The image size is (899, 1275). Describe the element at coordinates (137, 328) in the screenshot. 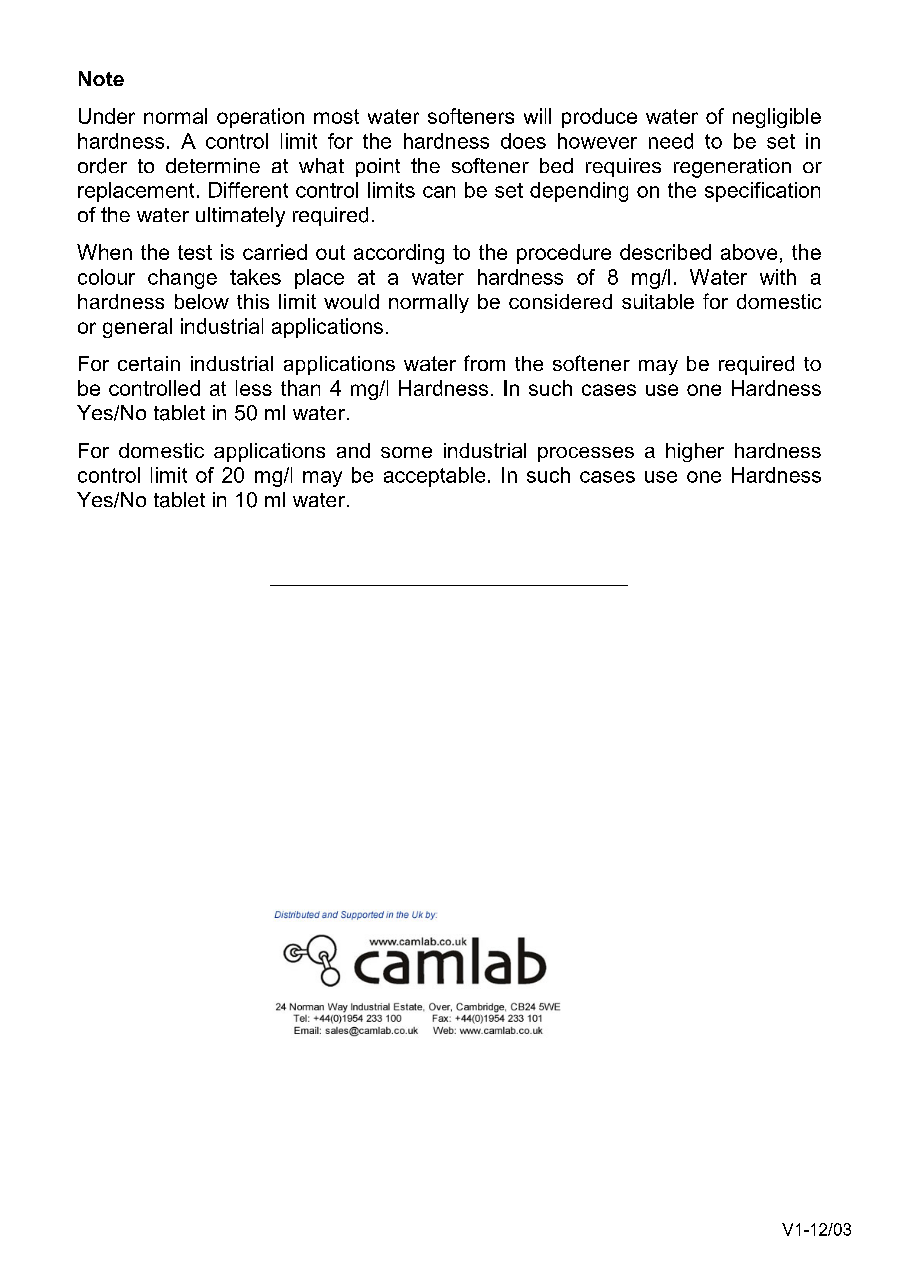

I see `general` at that location.
